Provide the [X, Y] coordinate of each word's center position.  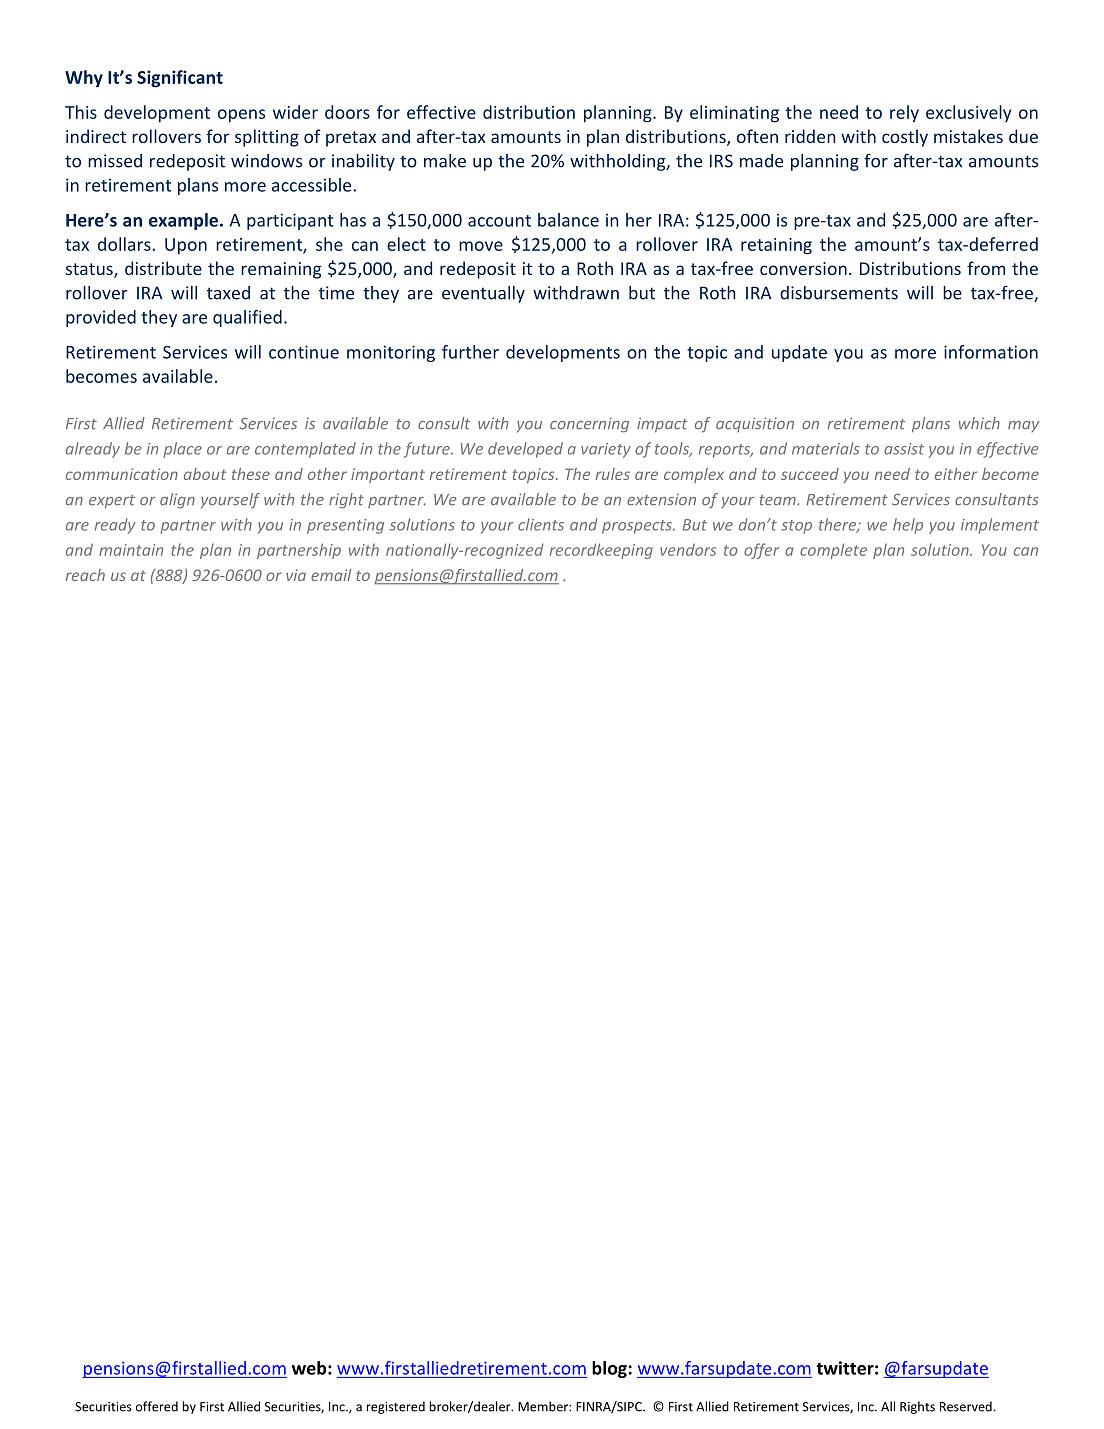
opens [241, 116]
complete [833, 551]
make [445, 161]
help [908, 526]
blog [609, 1369]
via [296, 575]
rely [904, 114]
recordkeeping [601, 551]
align [177, 501]
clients [541, 524]
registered [396, 1407]
